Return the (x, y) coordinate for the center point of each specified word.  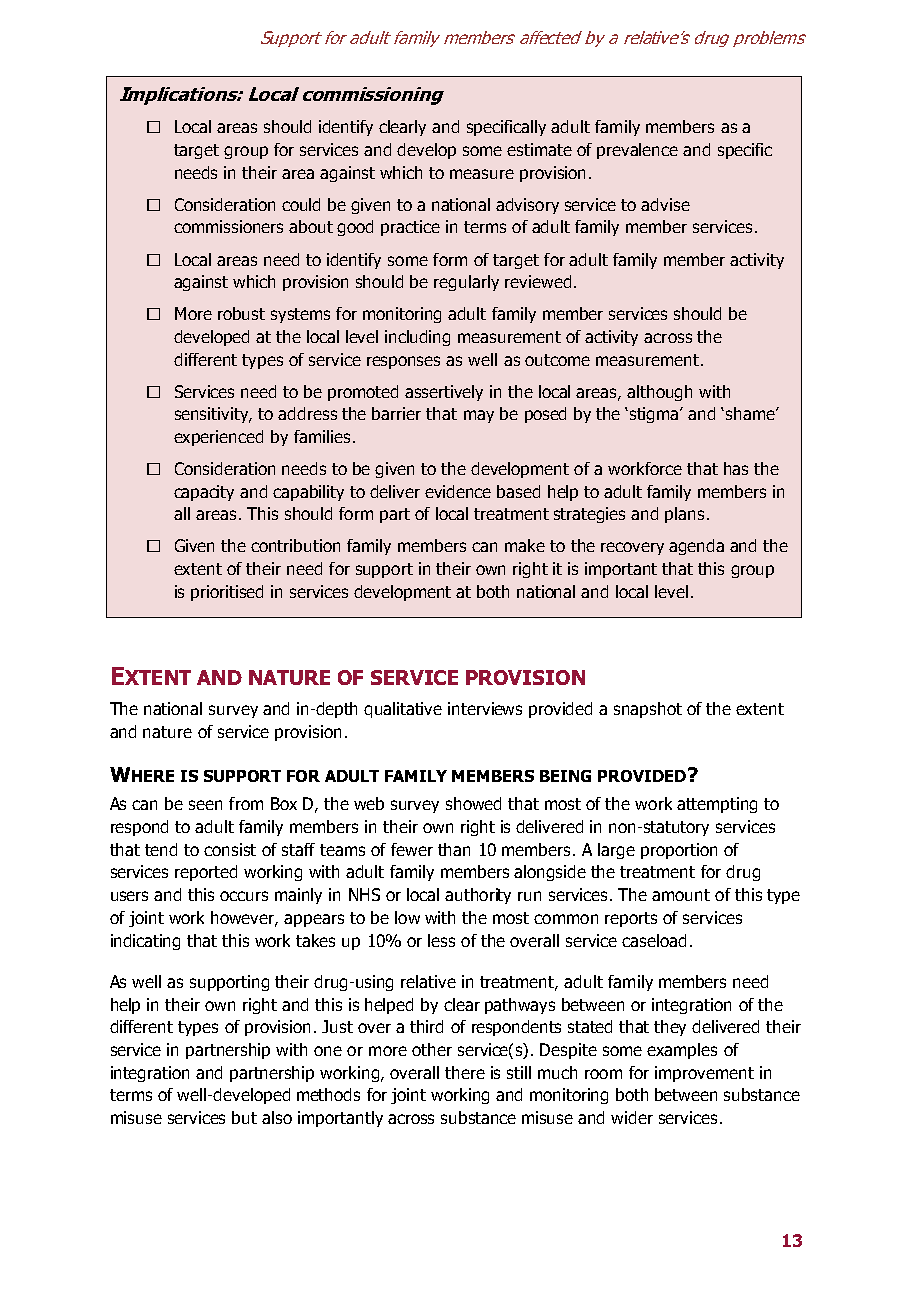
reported (206, 873)
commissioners (228, 226)
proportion (679, 851)
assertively (444, 393)
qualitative (403, 710)
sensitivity (213, 415)
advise (665, 204)
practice (410, 228)
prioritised (227, 593)
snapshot (648, 710)
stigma (656, 415)
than (454, 849)
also (277, 1117)
